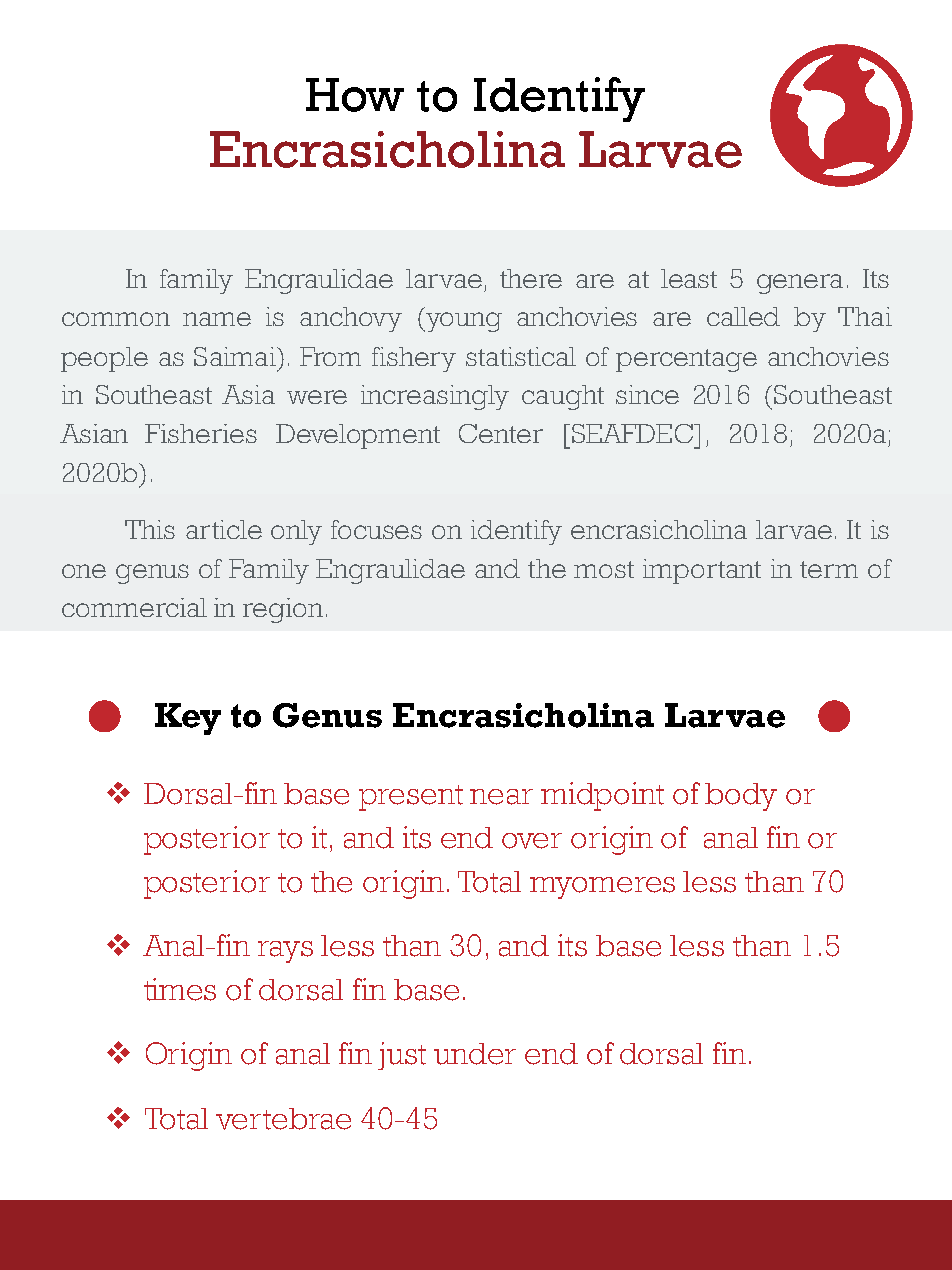  What do you see at coordinates (741, 797) in the page?
I see `body` at bounding box center [741, 797].
